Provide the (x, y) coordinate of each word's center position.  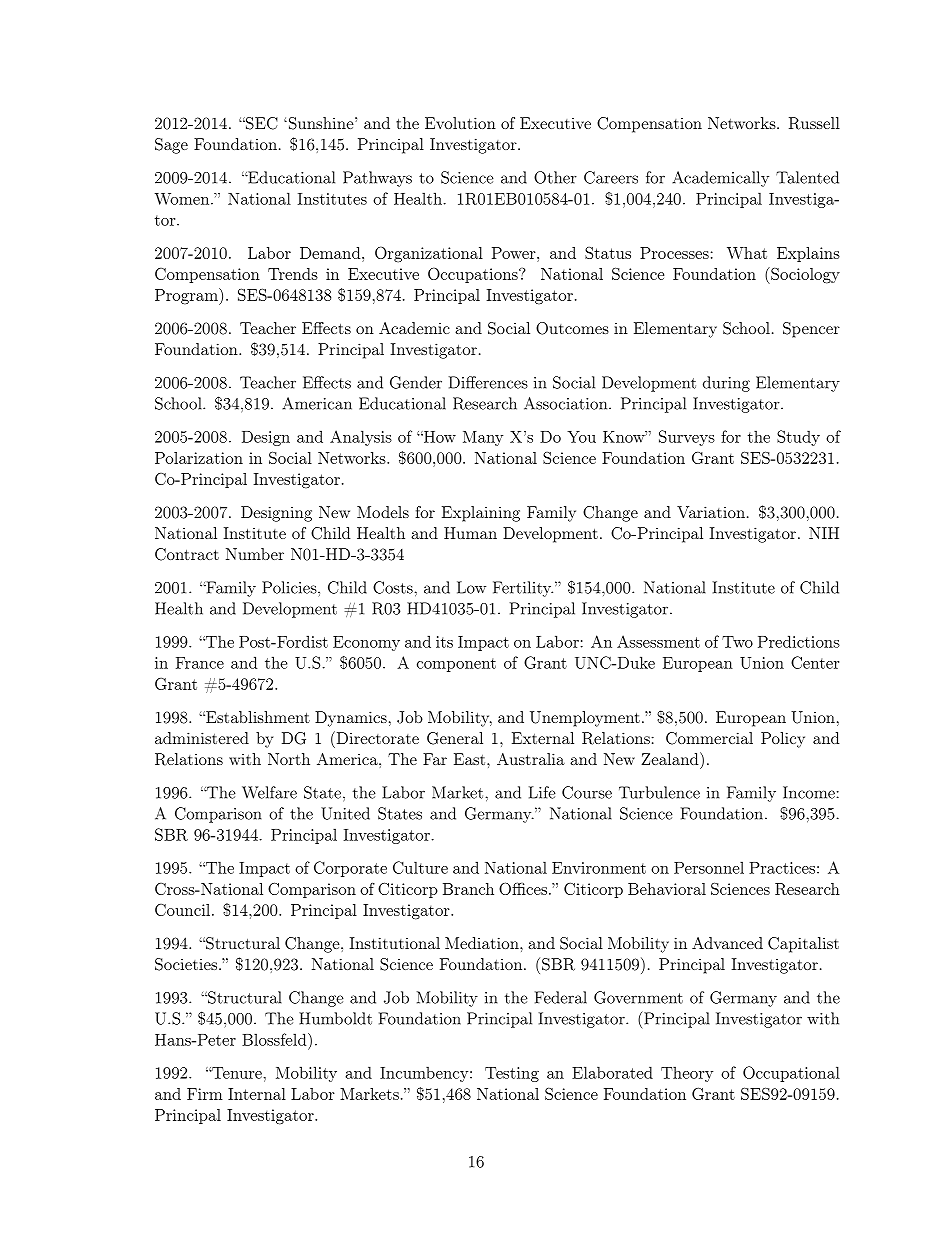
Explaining (481, 514)
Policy (783, 740)
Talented (807, 177)
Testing (512, 1074)
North (289, 759)
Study (798, 438)
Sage (171, 146)
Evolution (460, 123)
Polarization (199, 458)
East (471, 759)
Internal (257, 1094)
